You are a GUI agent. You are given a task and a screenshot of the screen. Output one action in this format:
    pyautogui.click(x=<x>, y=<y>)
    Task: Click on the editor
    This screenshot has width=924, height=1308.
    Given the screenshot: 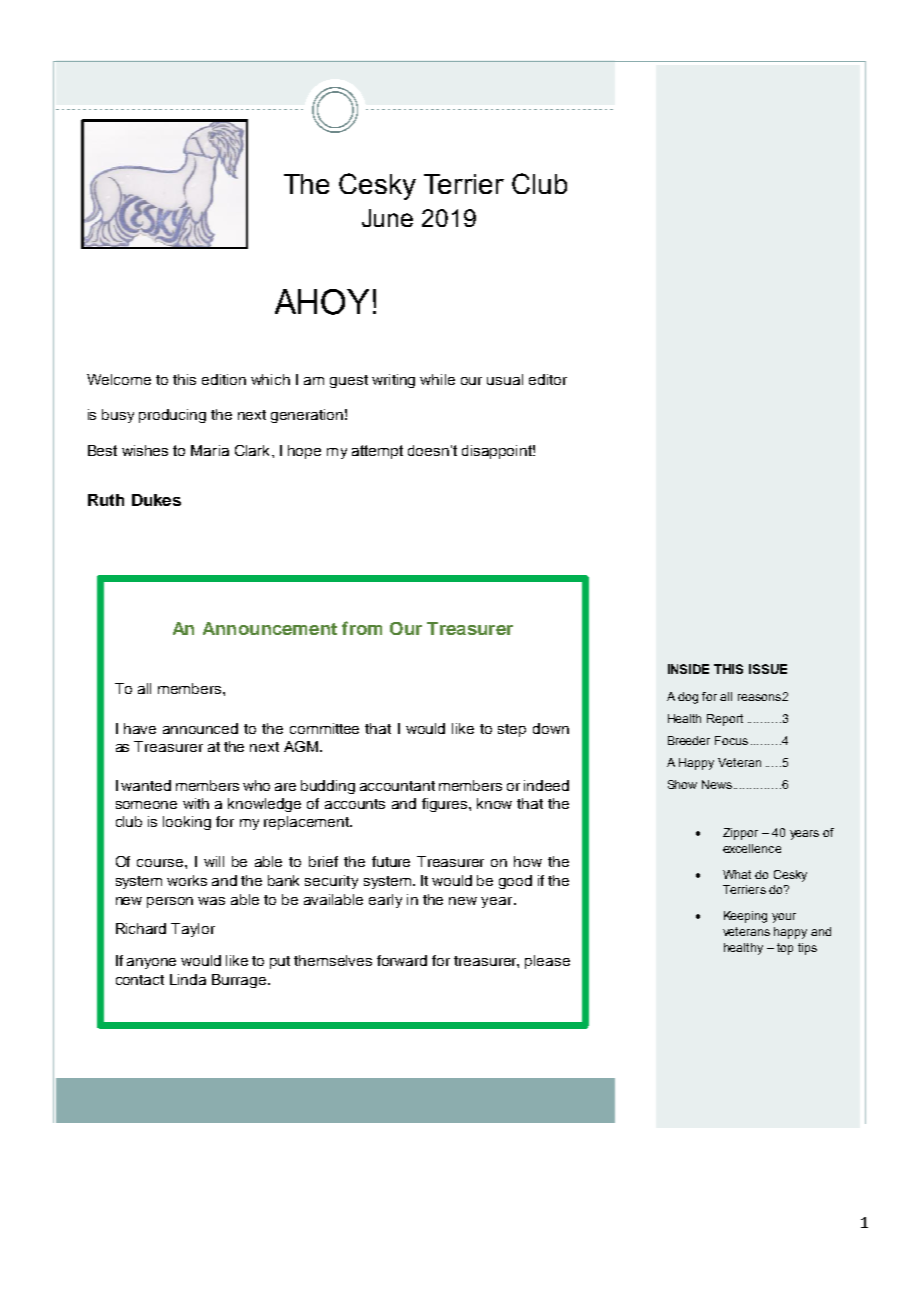 What is the action you would take?
    pyautogui.click(x=548, y=379)
